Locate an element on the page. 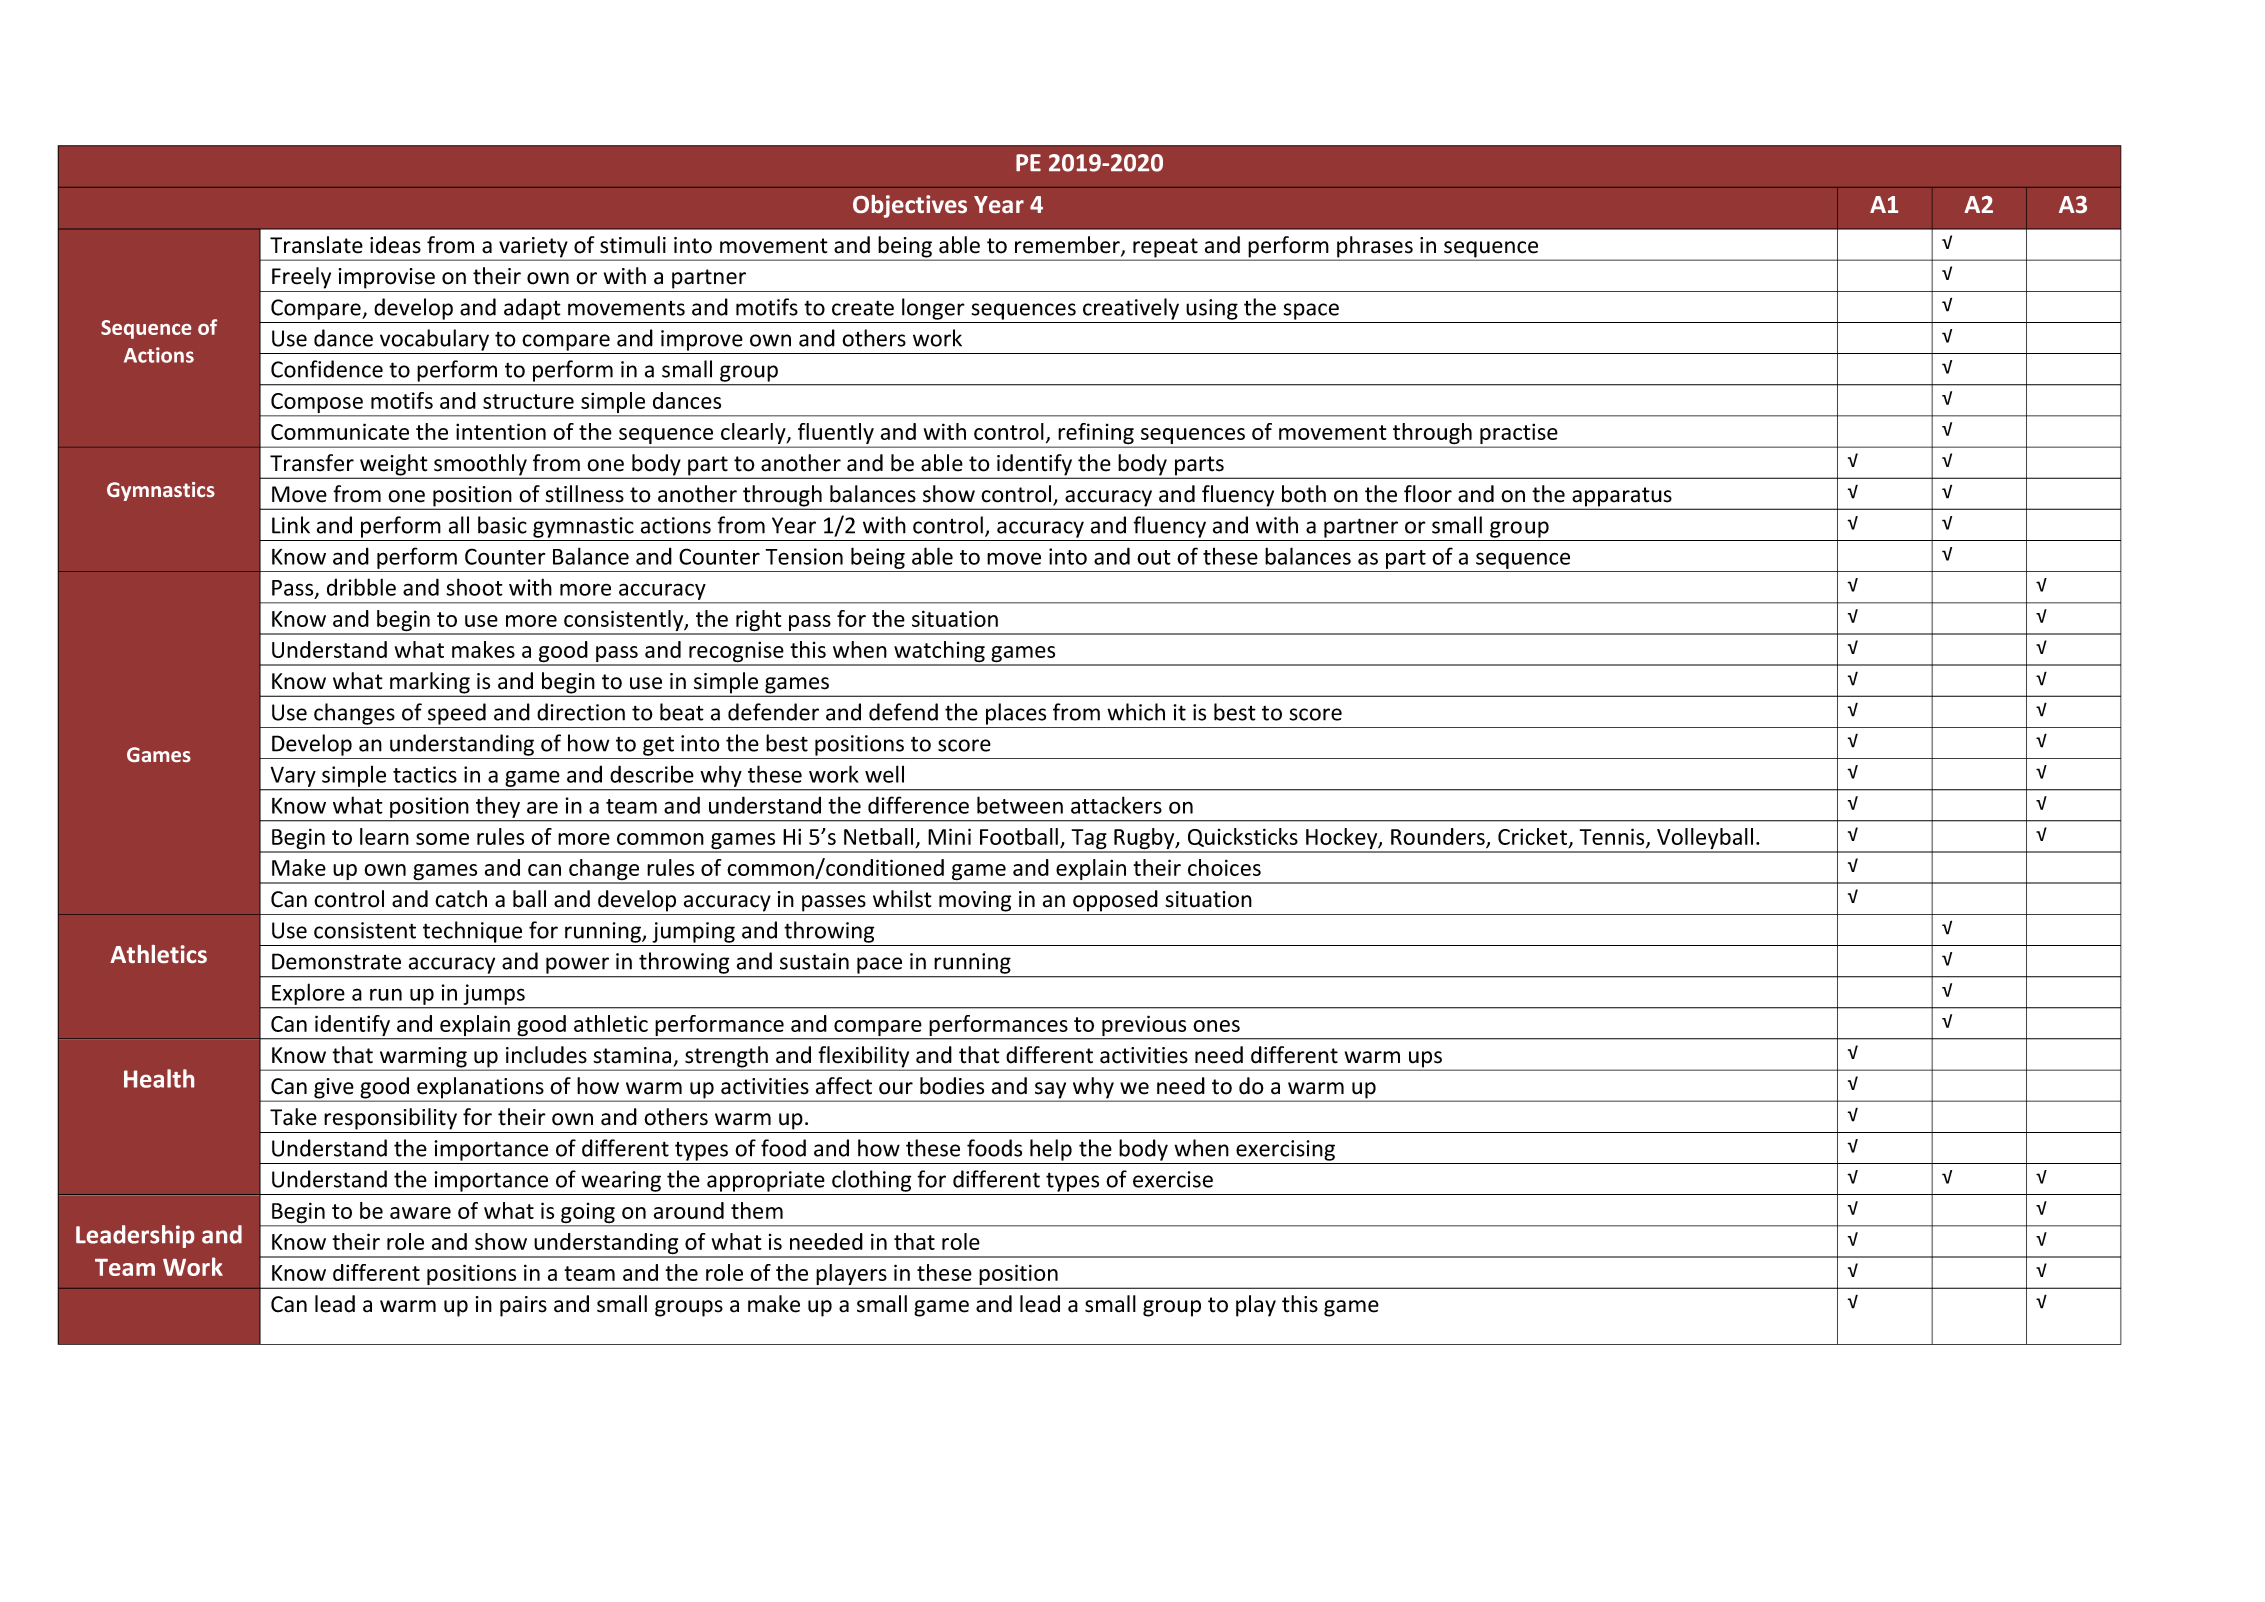 The height and width of the image is (1602, 2265). Objectives is located at coordinates (910, 206).
